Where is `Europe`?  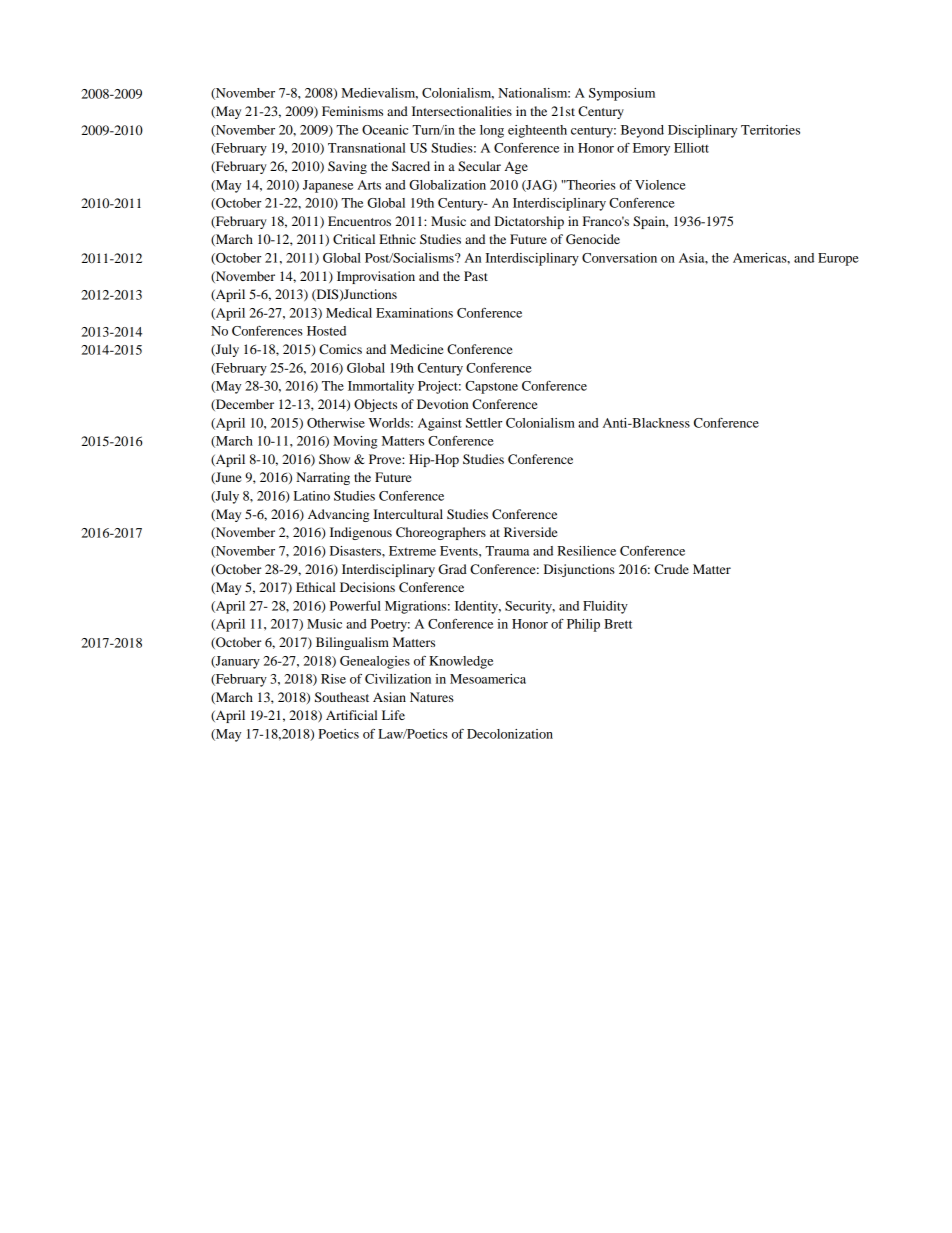
Europe is located at coordinates (838, 259).
